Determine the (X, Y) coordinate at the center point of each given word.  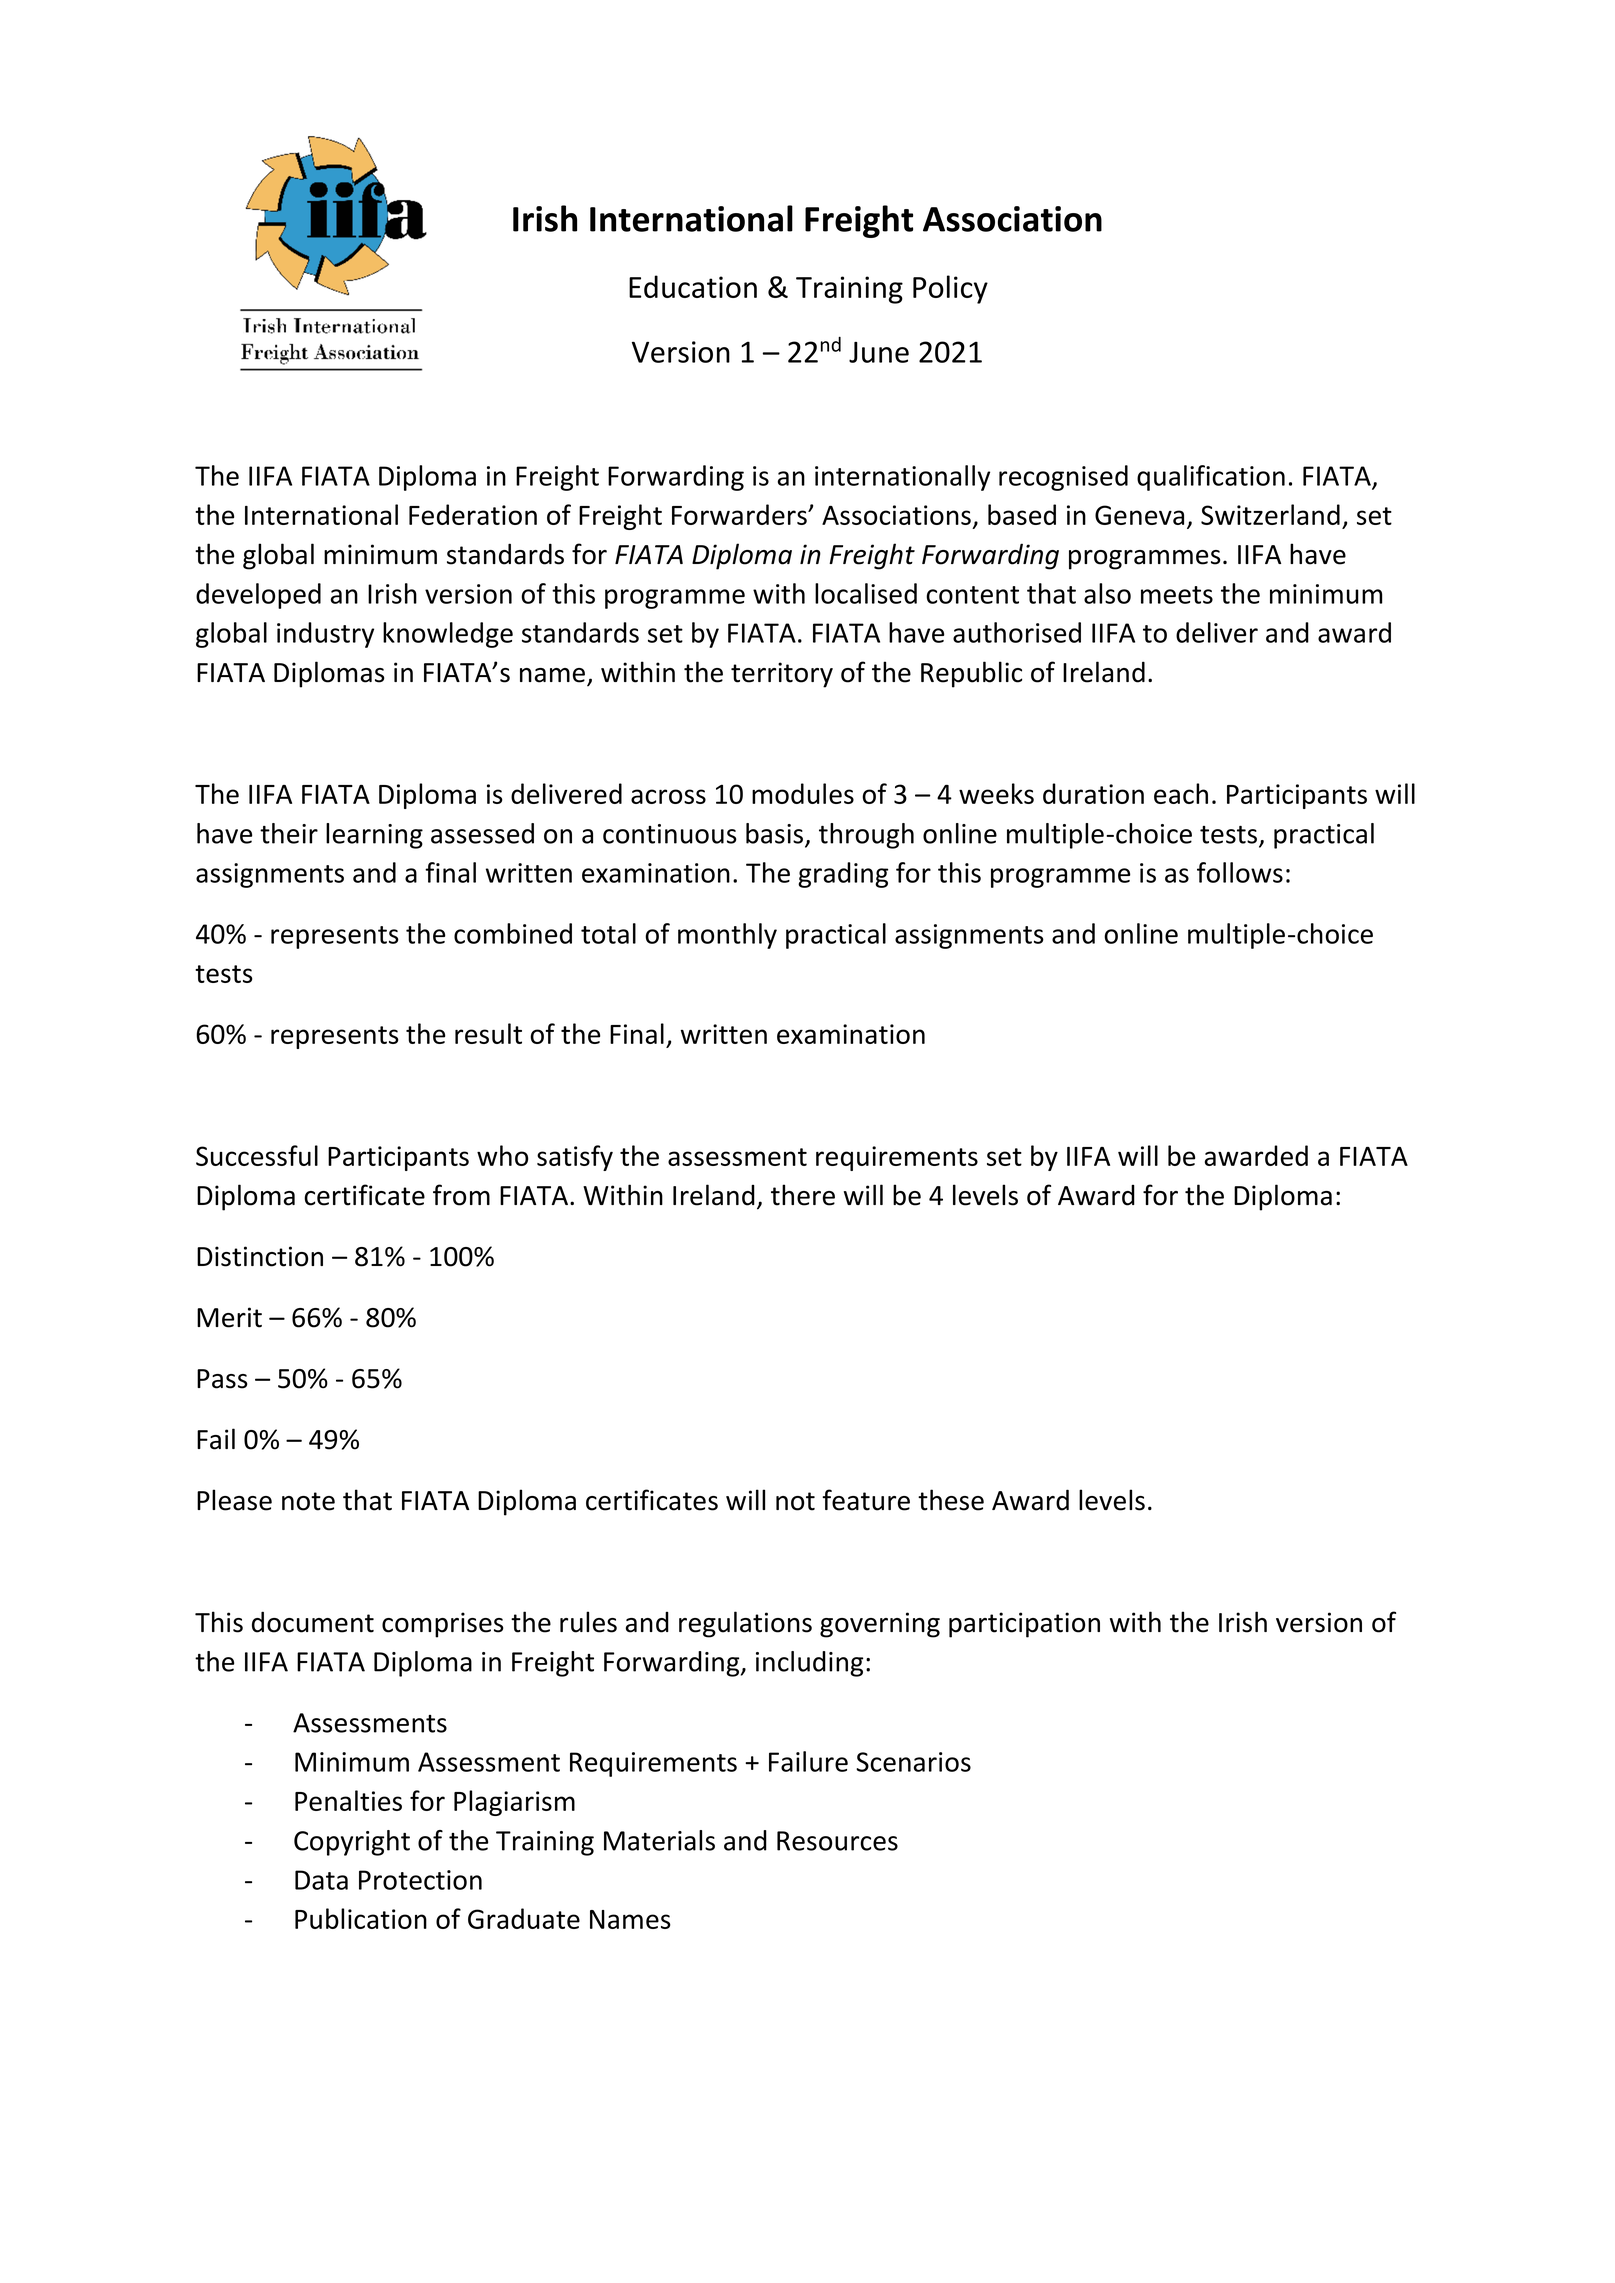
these (951, 1500)
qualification (1211, 478)
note (308, 1501)
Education (693, 286)
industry (325, 635)
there (803, 1195)
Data (321, 1880)
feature (866, 1500)
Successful (257, 1155)
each (1181, 793)
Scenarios (913, 1762)
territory (782, 675)
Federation (473, 514)
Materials (659, 1840)
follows (1240, 872)
